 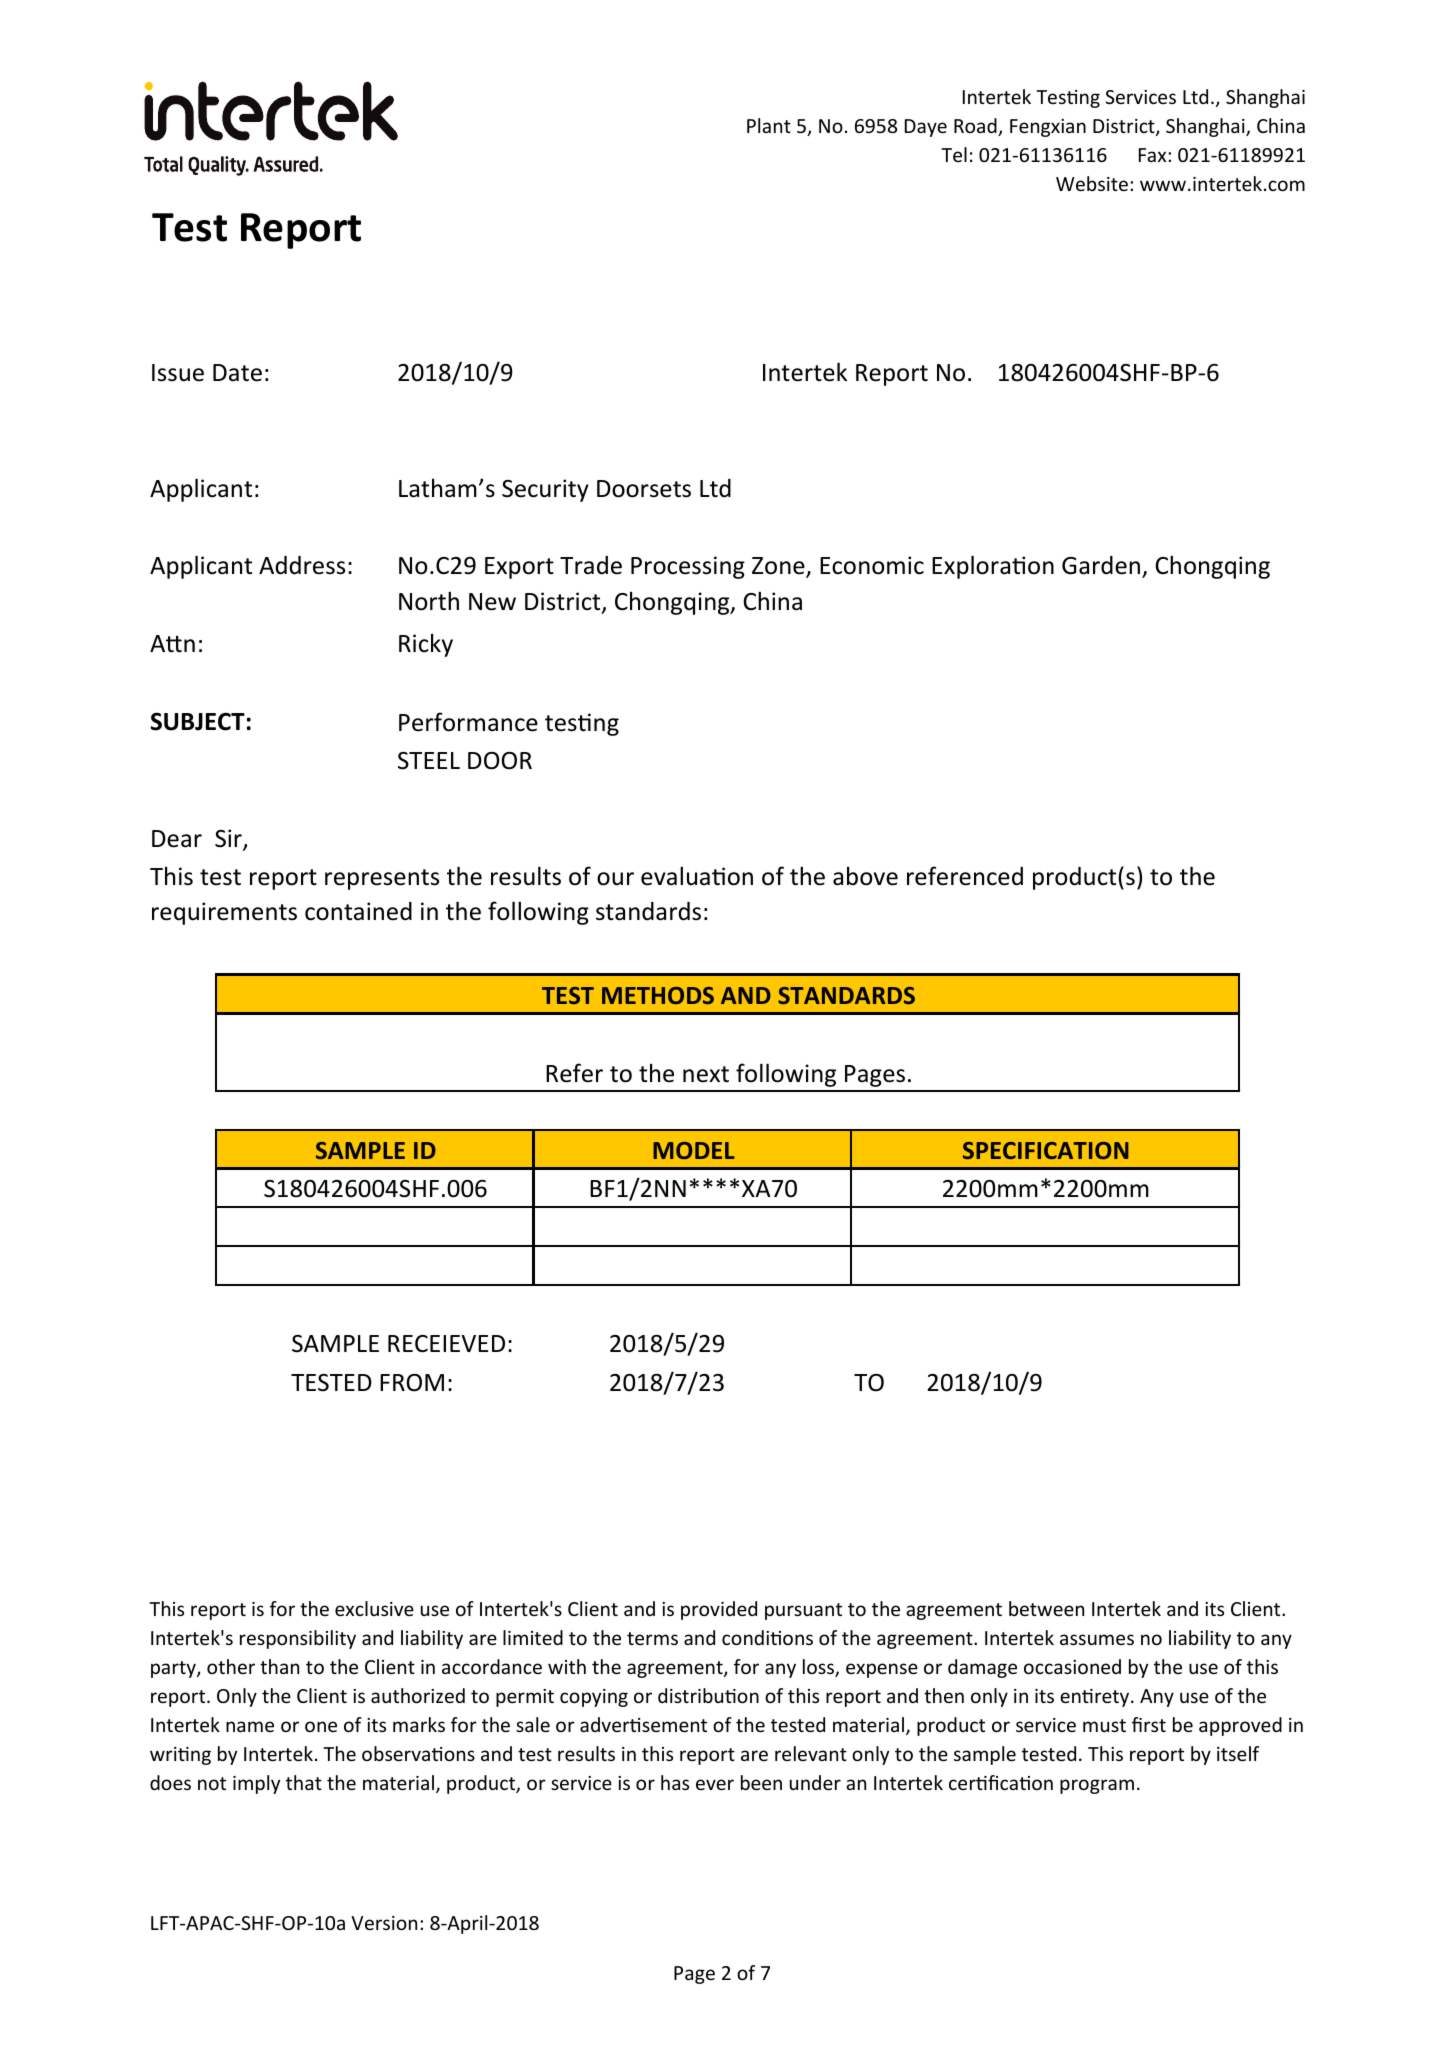 What do you see at coordinates (237, 373) in the screenshot?
I see `Date` at bounding box center [237, 373].
